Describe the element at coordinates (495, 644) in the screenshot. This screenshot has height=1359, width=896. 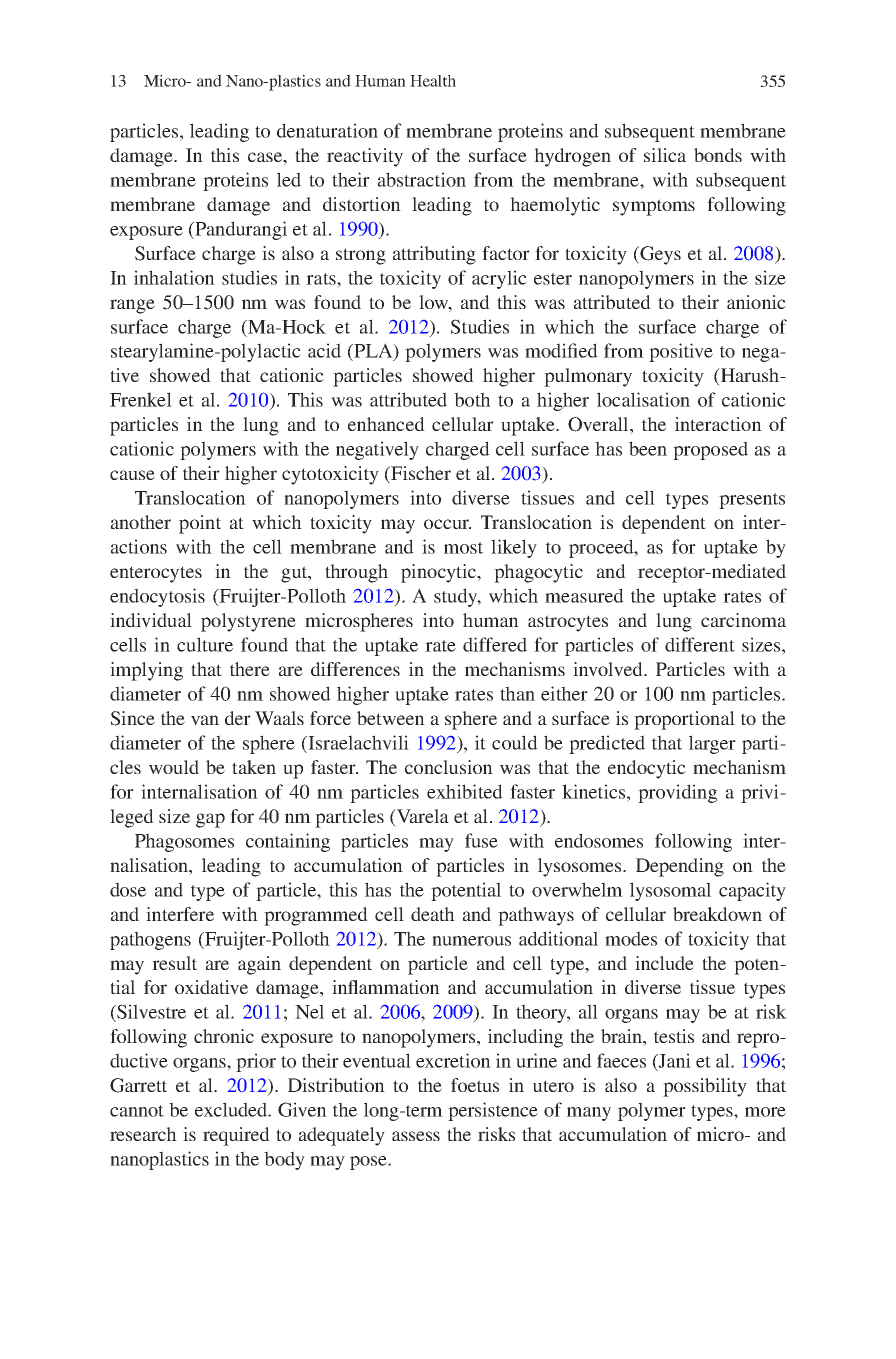
I see `differed` at that location.
